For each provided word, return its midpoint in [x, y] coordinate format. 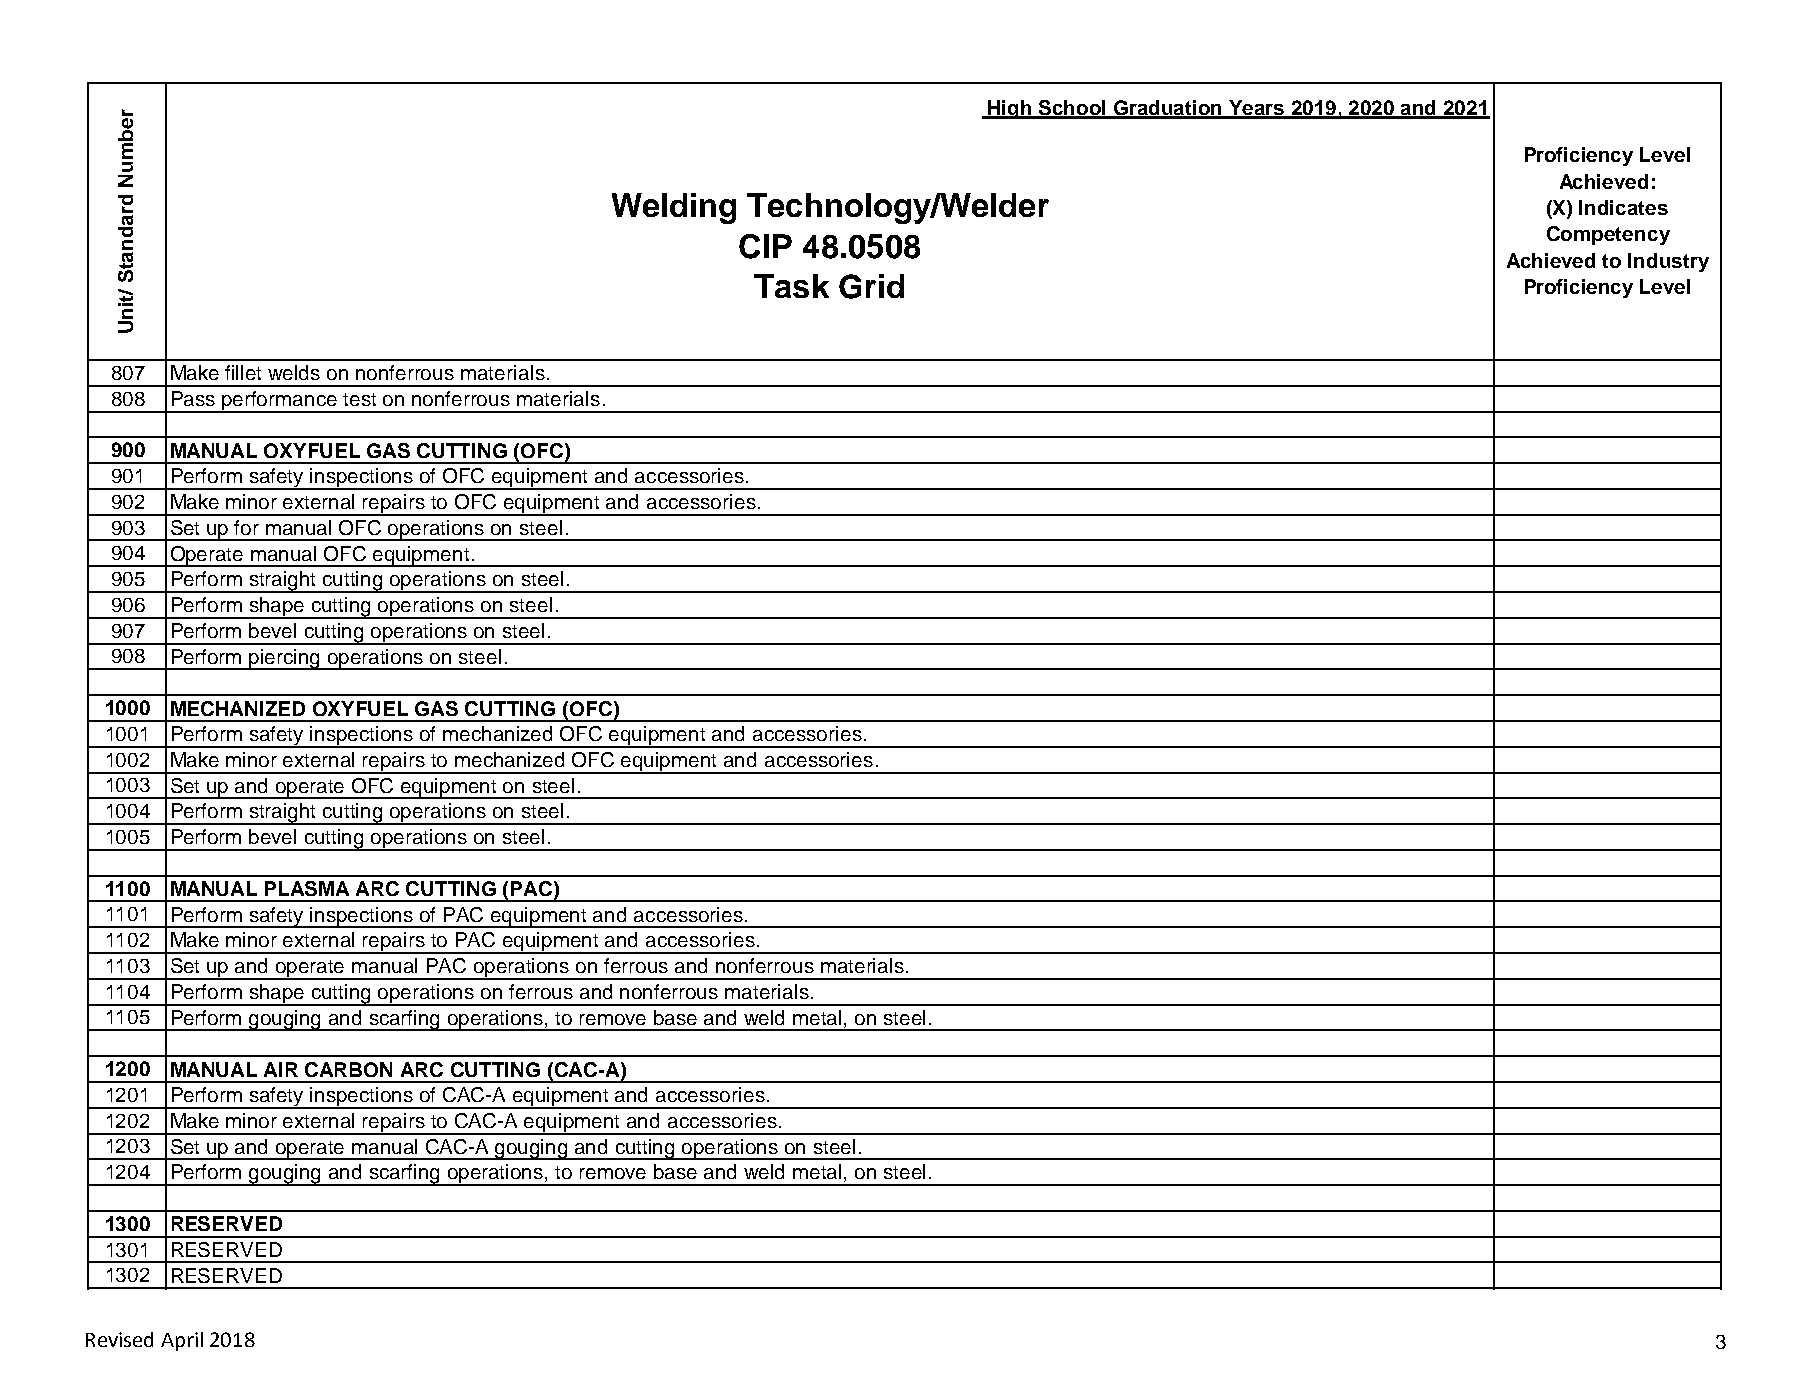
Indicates [1623, 207]
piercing [285, 659]
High [1010, 109]
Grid [871, 286]
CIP [765, 246]
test [359, 399]
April [182, 1341]
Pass [193, 398]
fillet [243, 372]
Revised [119, 1339]
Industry [1668, 262]
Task [791, 286]
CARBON [348, 1069]
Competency [1608, 235]
